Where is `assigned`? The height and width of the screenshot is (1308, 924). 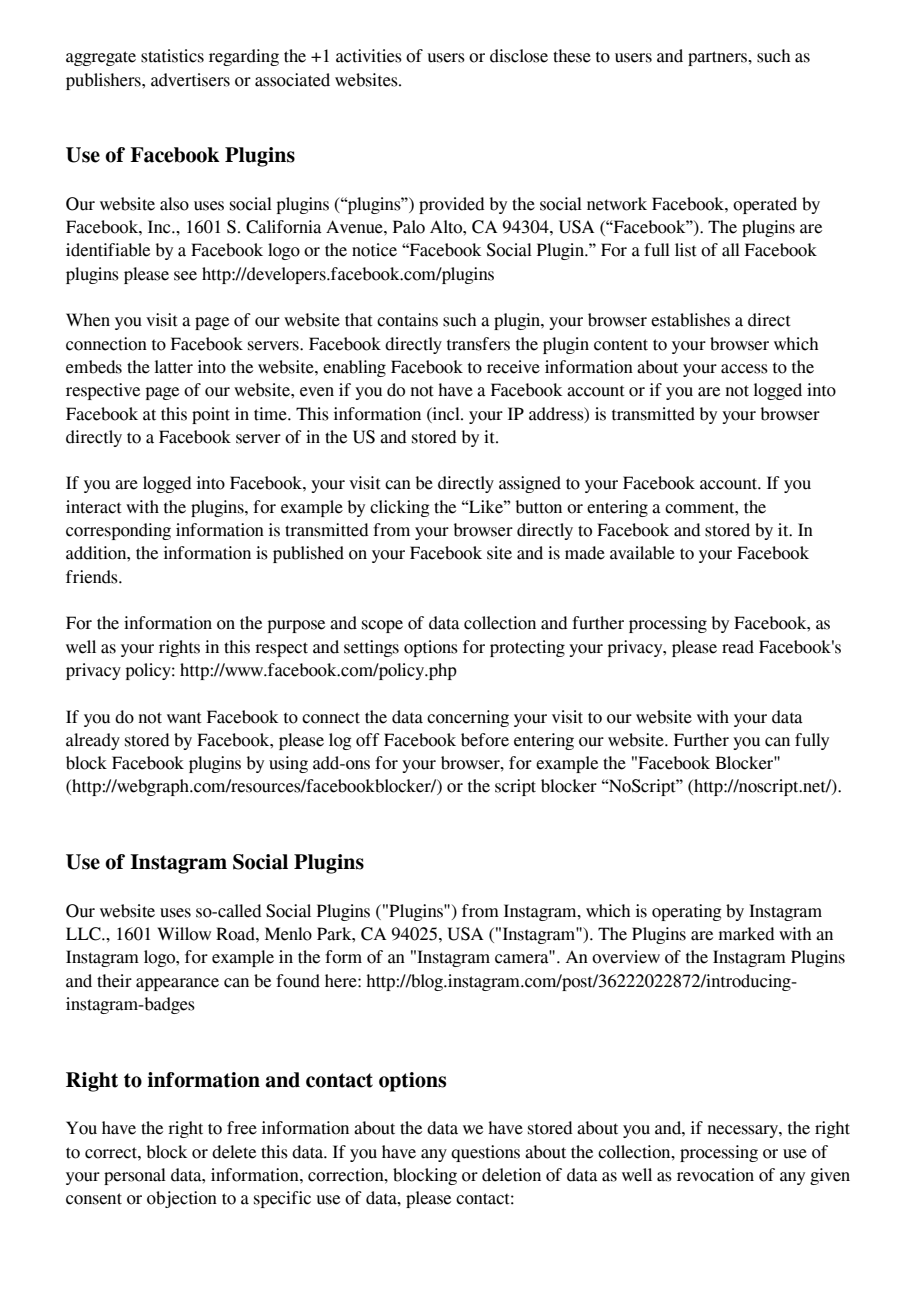 assigned is located at coordinates (530, 484).
